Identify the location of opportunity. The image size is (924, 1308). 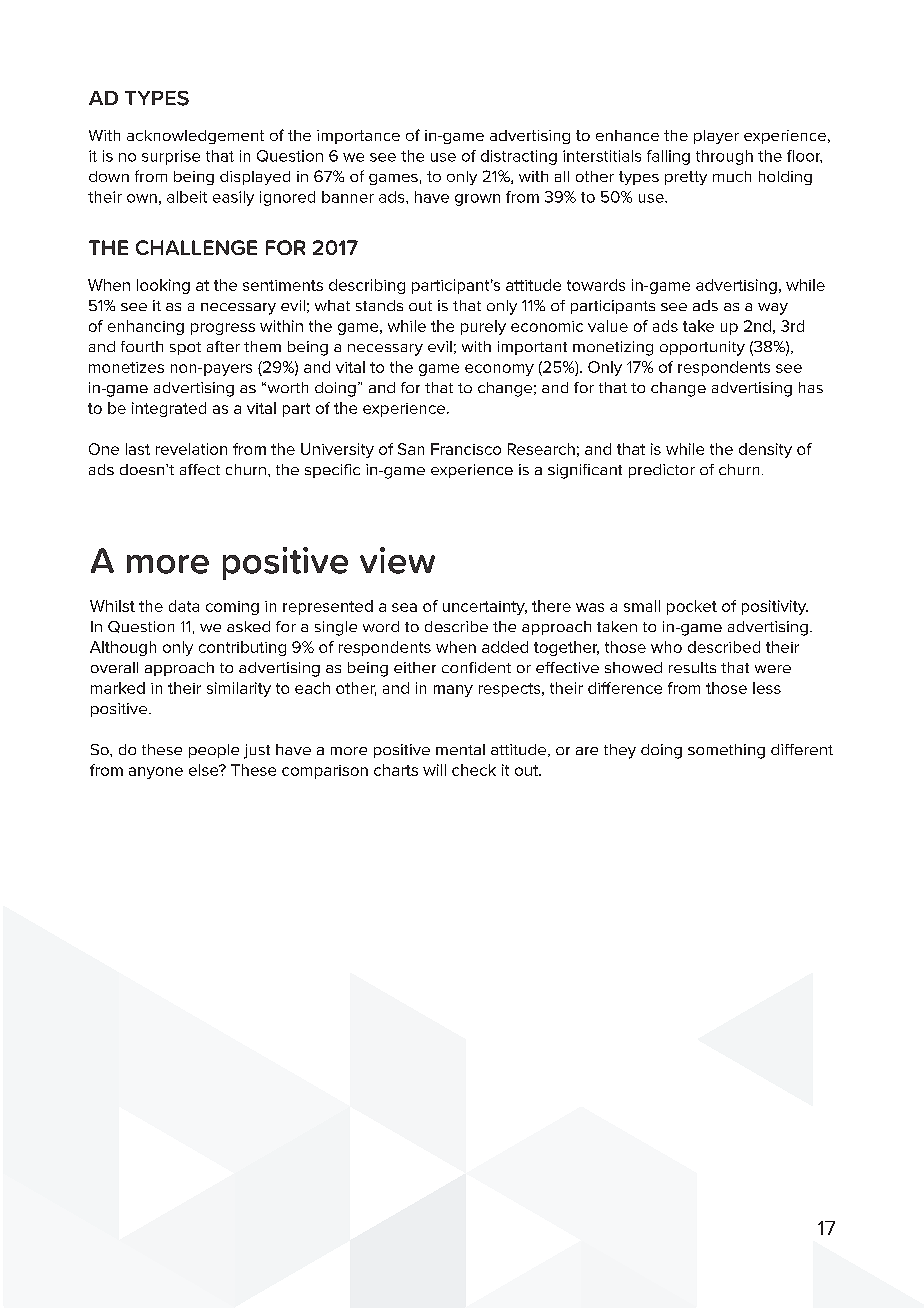
(702, 348).
